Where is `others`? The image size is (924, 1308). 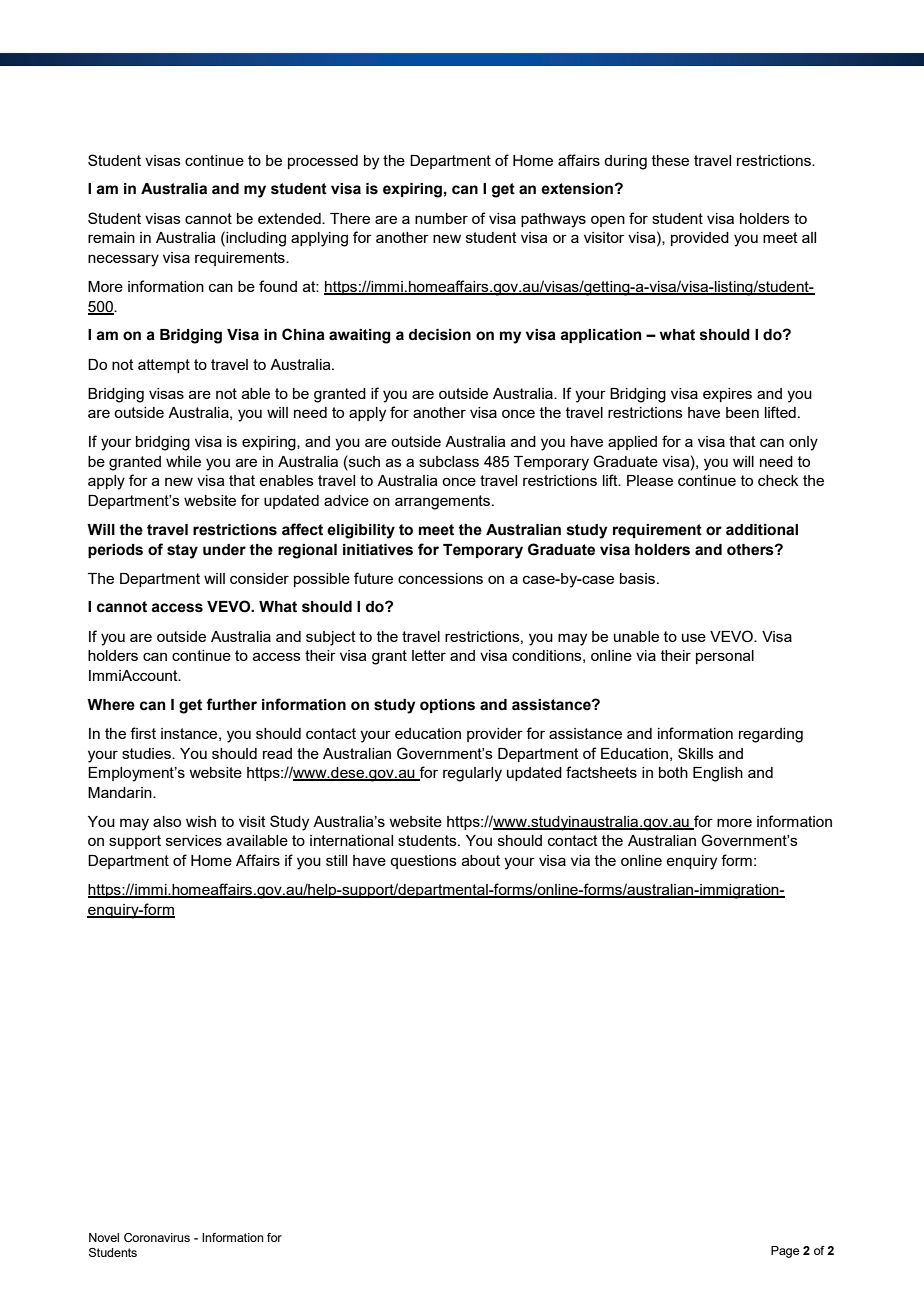 others is located at coordinates (751, 550).
